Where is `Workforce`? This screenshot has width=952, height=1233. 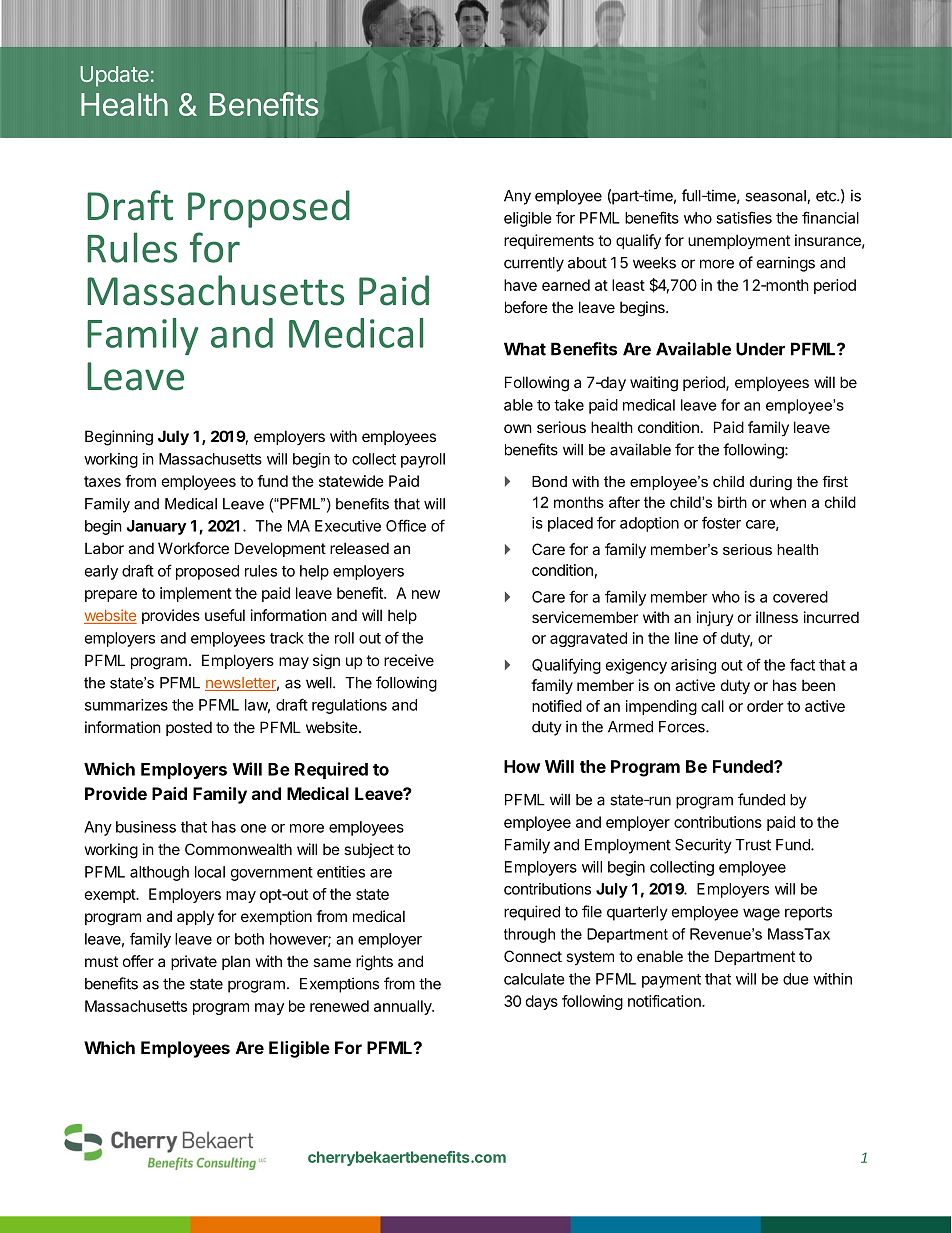
Workforce is located at coordinates (193, 548).
